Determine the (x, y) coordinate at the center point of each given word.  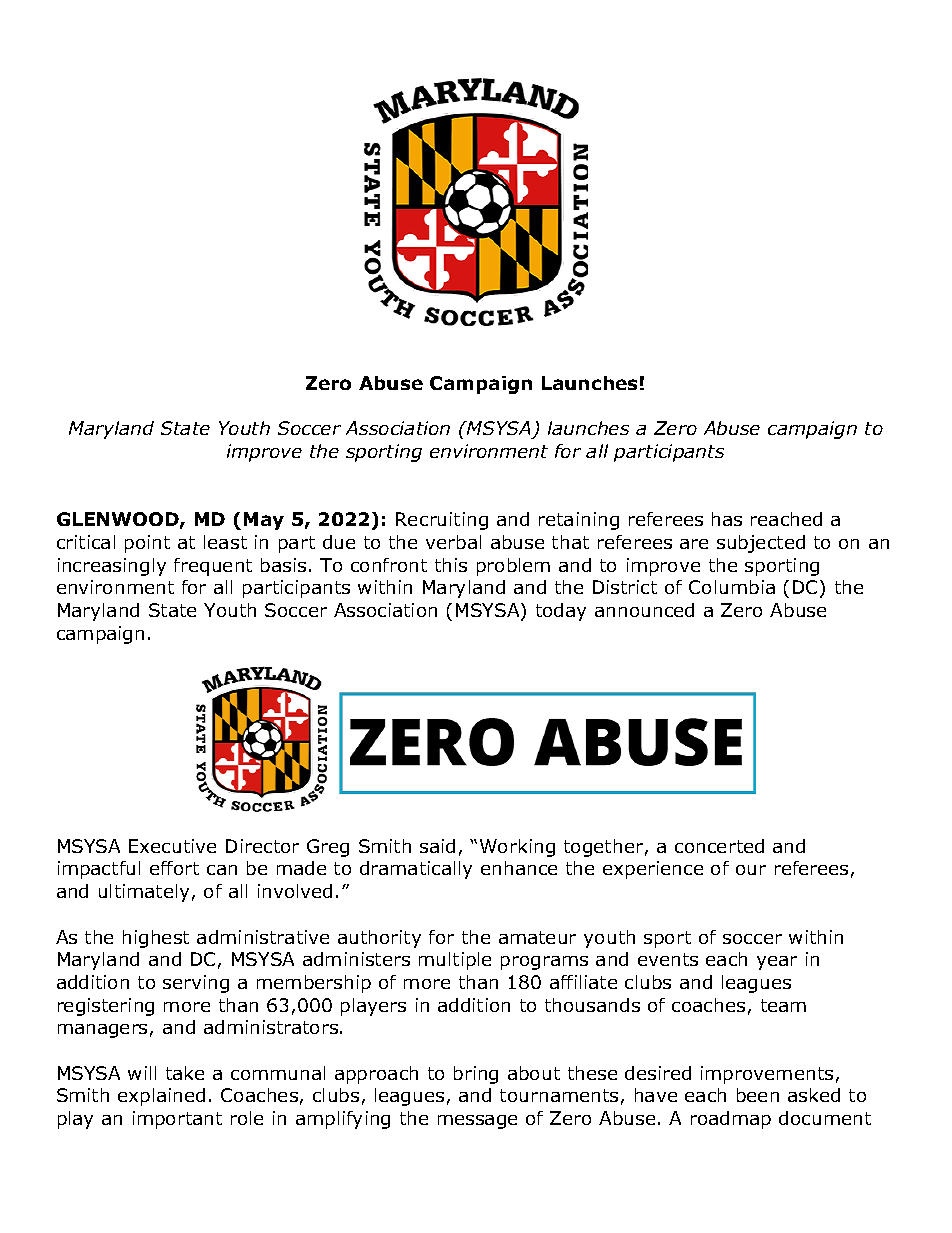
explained (161, 1097)
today (561, 612)
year (777, 963)
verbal (453, 542)
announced (644, 610)
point (147, 544)
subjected (761, 544)
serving (196, 984)
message (477, 1122)
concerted (719, 846)
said (437, 846)
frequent (213, 567)
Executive (172, 846)
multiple (455, 961)
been (758, 1095)
